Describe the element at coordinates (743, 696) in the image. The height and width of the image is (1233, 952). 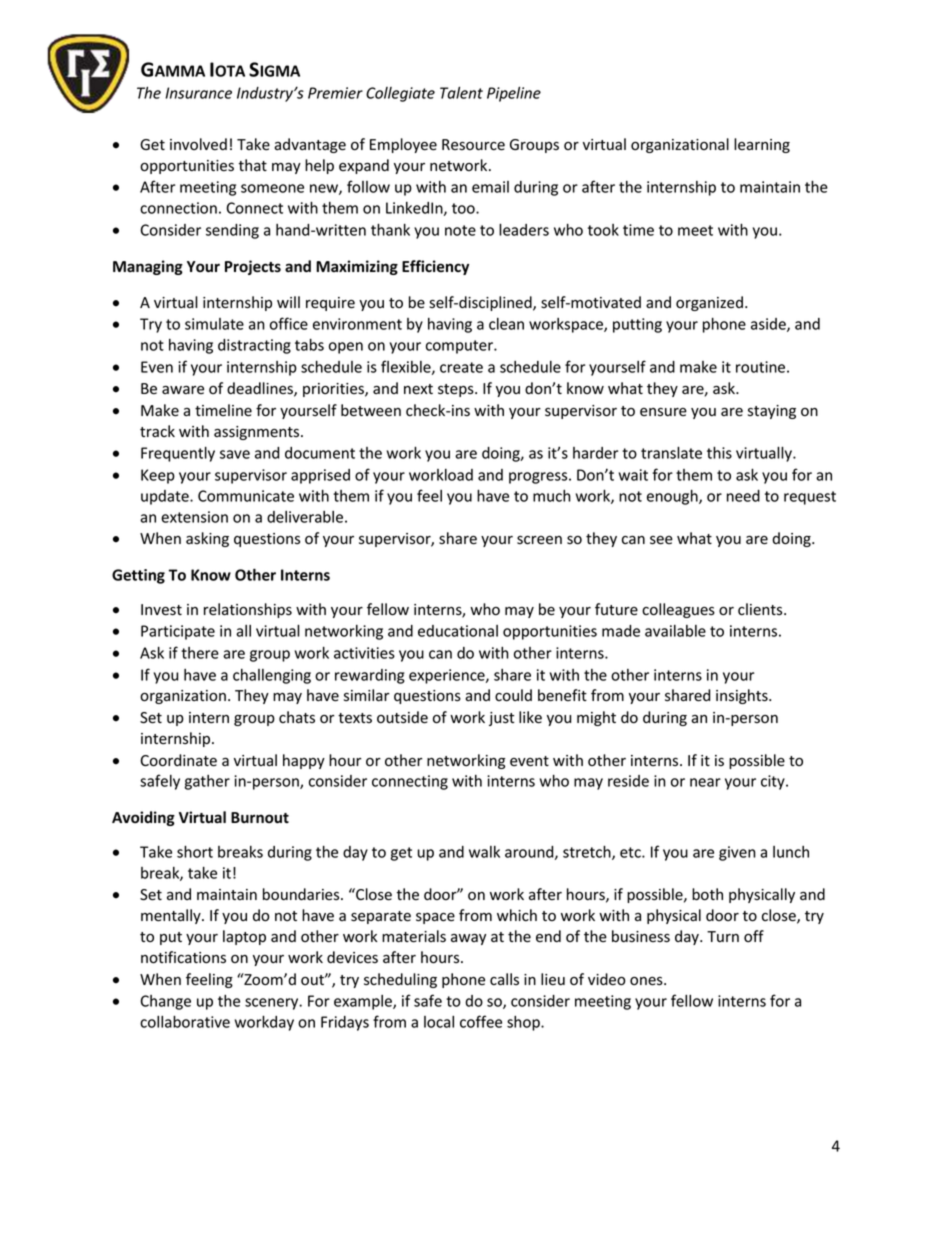
I see `insights` at that location.
